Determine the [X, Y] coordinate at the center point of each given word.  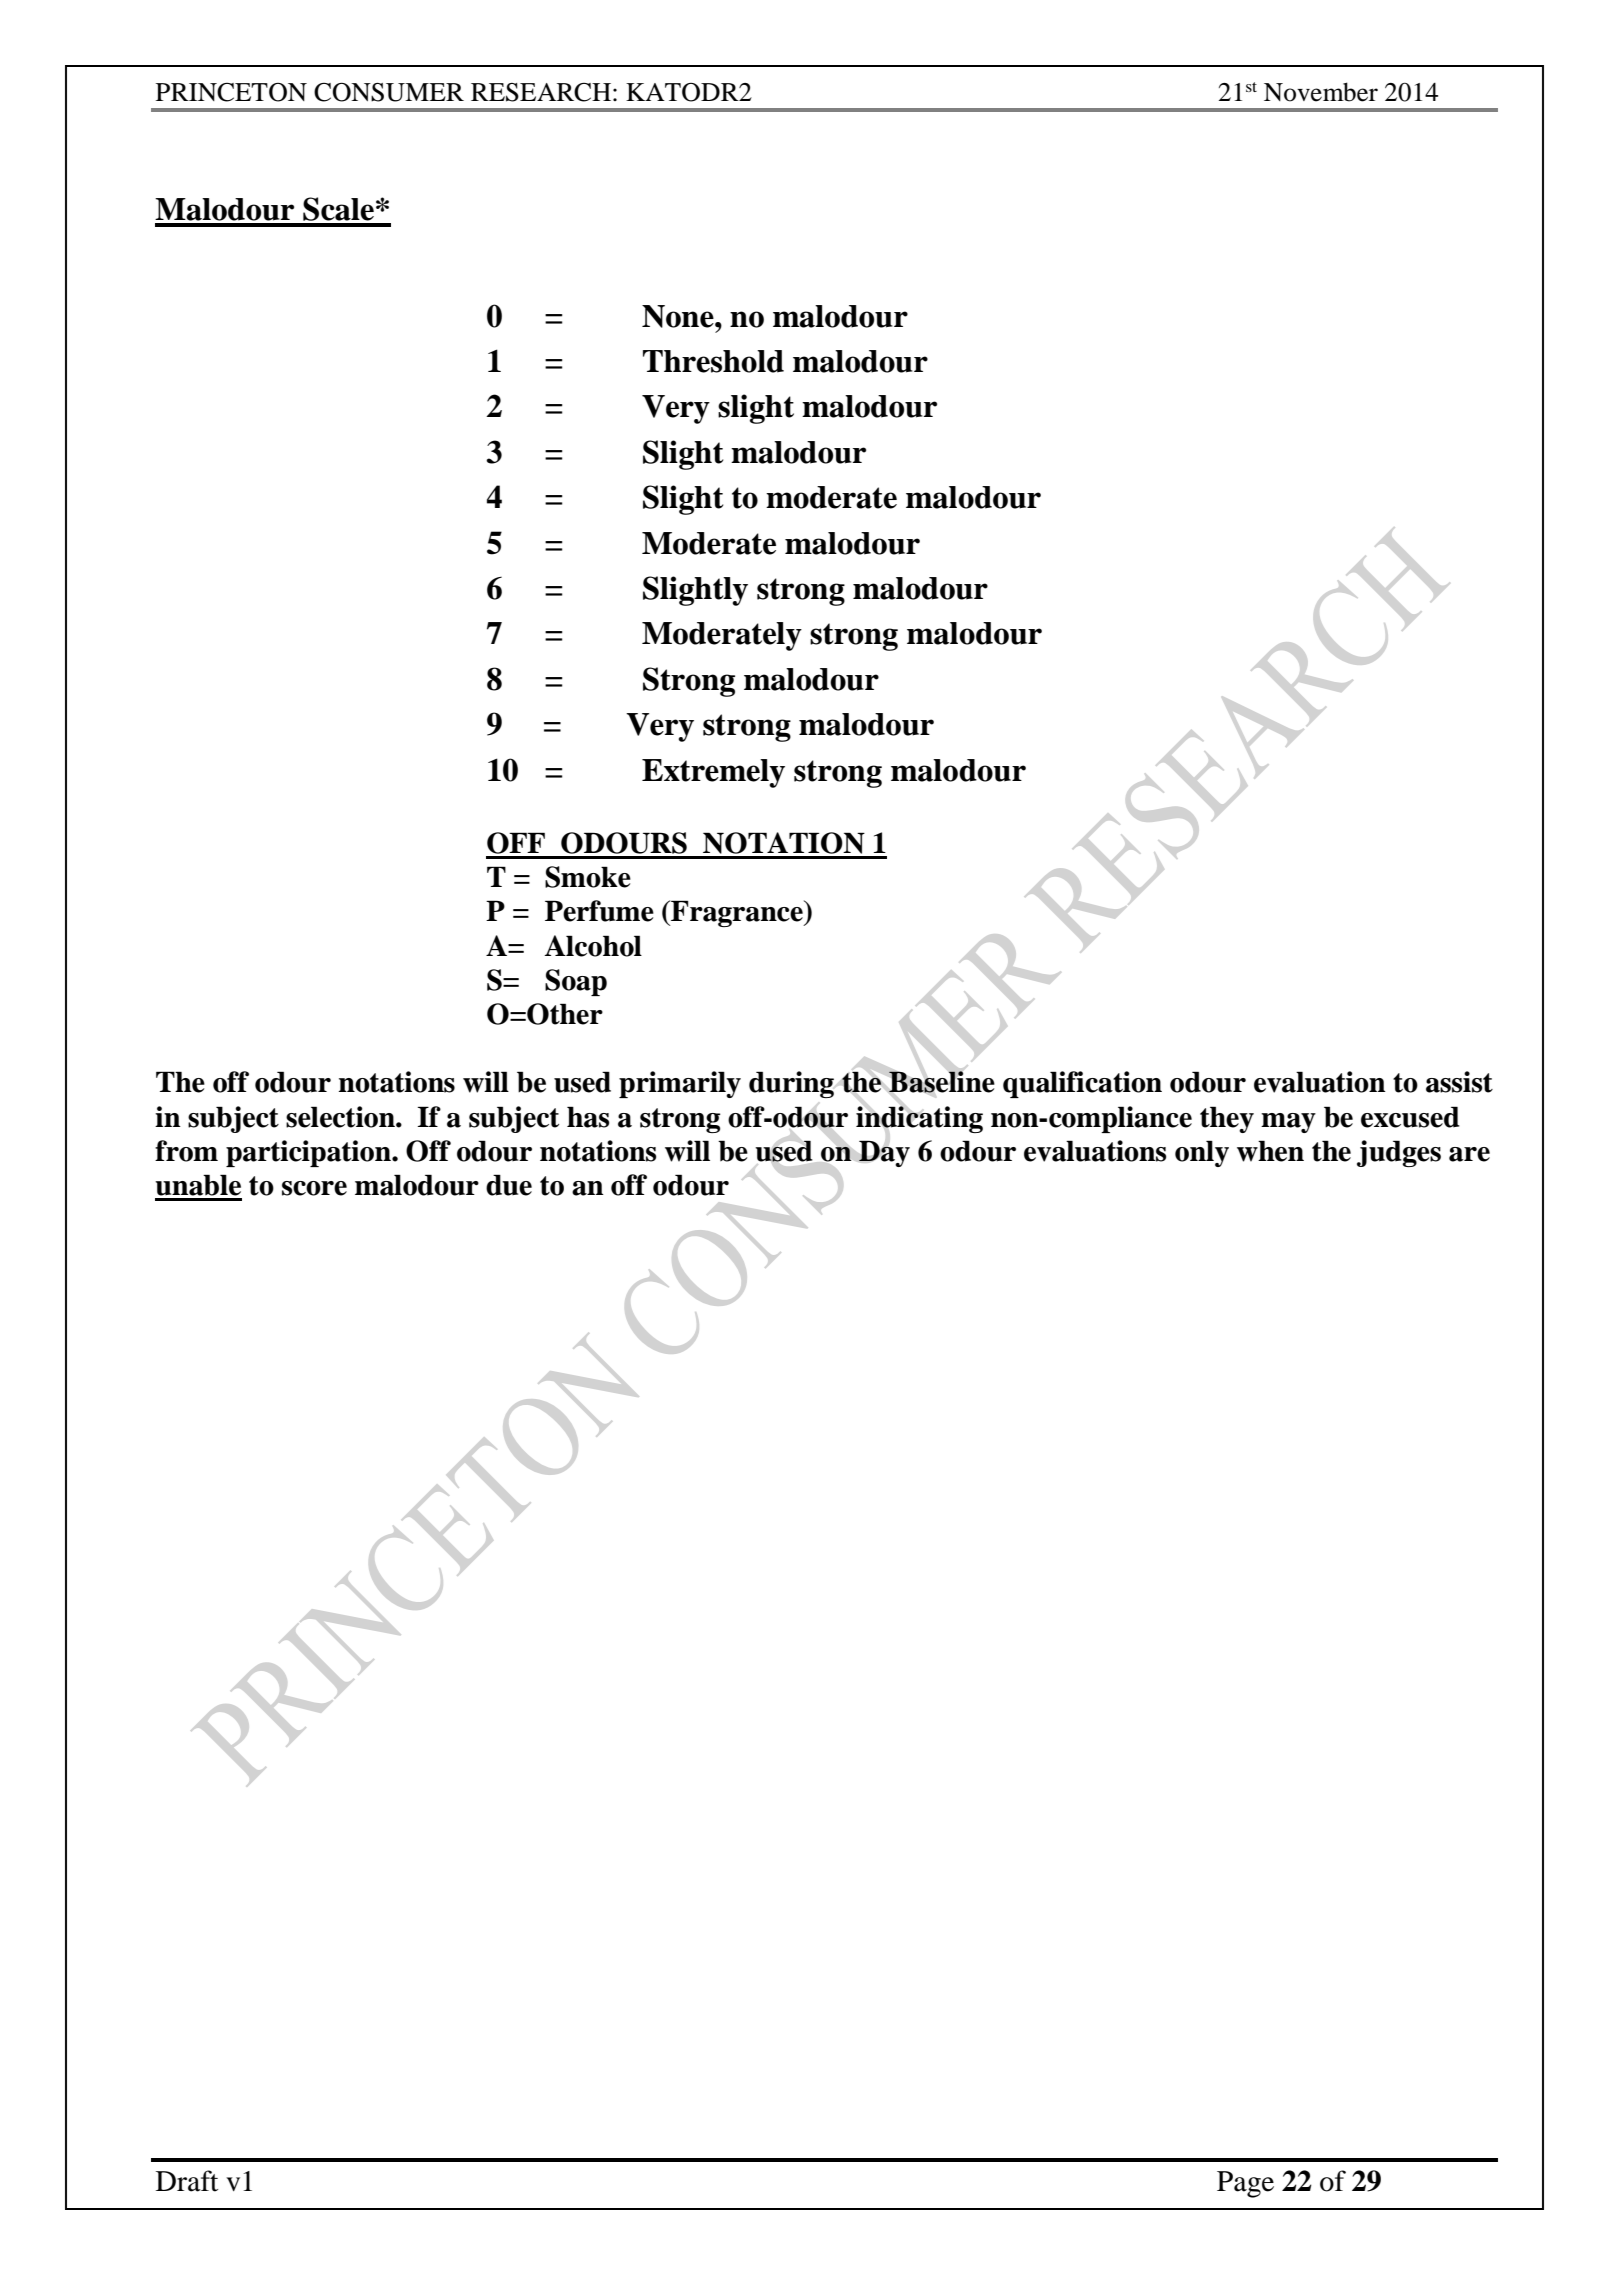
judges [1399, 1153]
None [679, 316]
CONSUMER [389, 92]
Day [884, 1153]
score [314, 1188]
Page [1245, 2184]
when [1270, 1151]
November [1321, 92]
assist [1459, 1082]
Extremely [713, 773]
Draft [187, 2181]
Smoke [588, 877]
